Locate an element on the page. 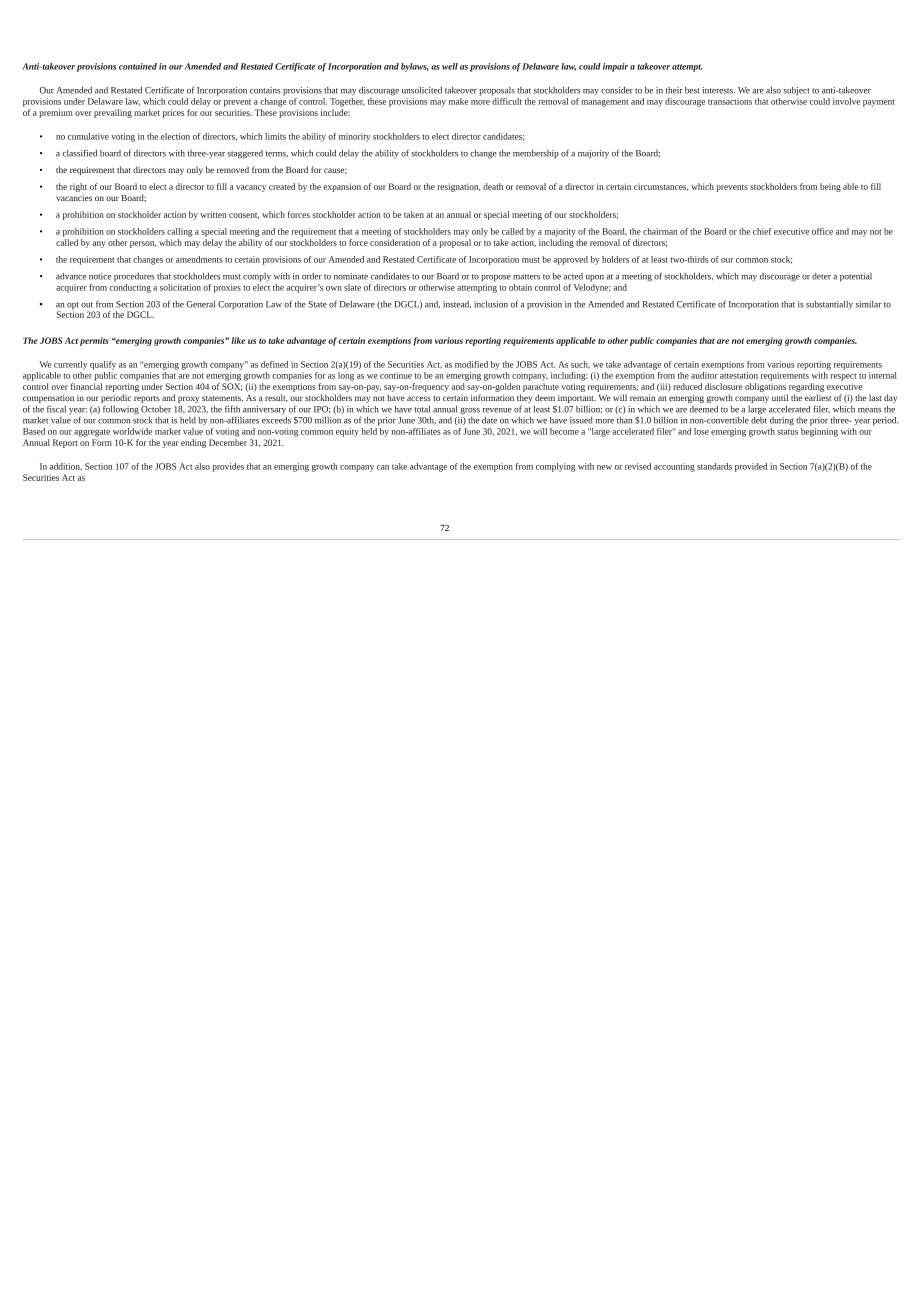  well is located at coordinates (450, 66).
